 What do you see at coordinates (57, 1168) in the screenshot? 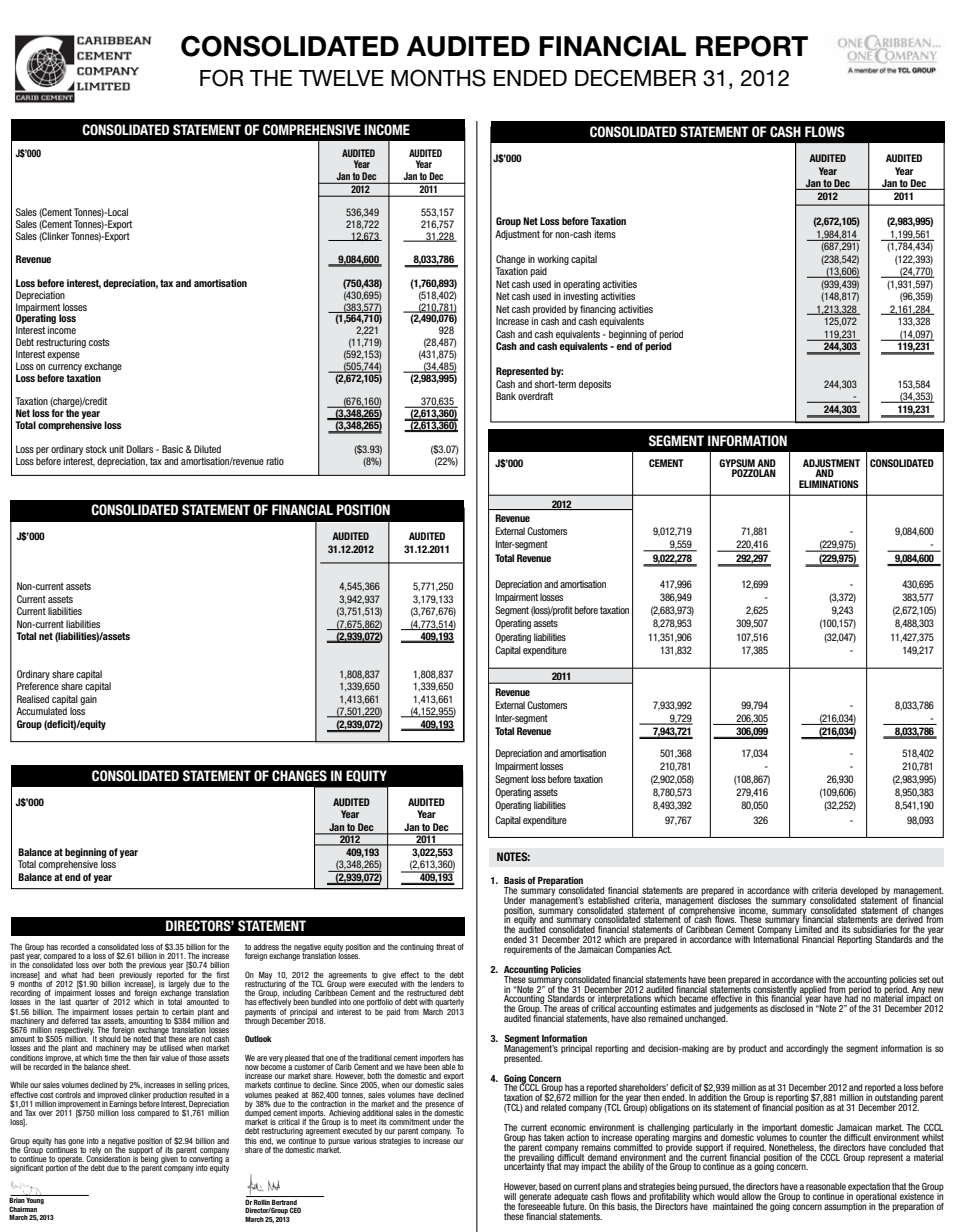
I see `portion` at bounding box center [57, 1168].
